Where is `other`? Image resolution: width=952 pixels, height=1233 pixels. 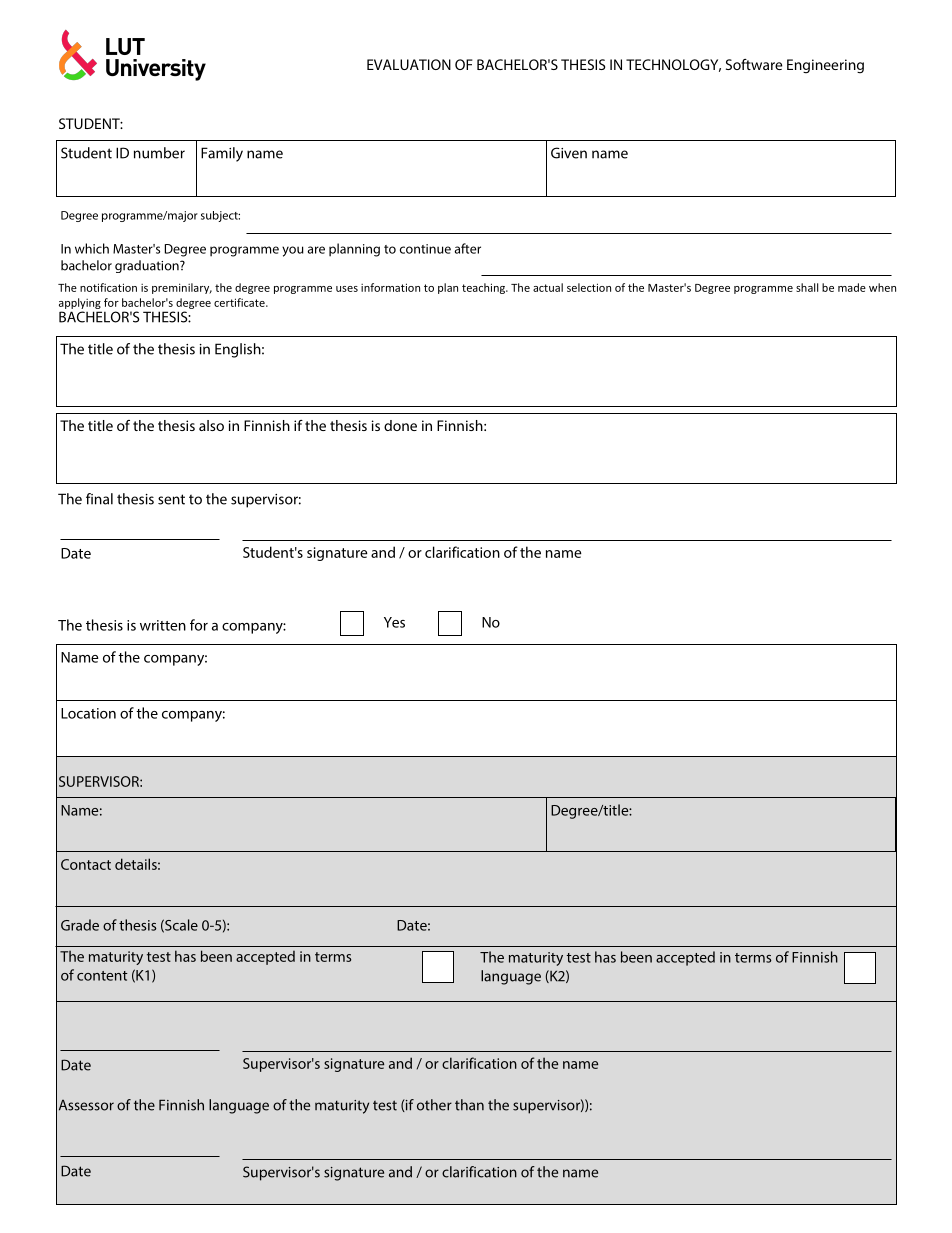
other is located at coordinates (434, 1105).
